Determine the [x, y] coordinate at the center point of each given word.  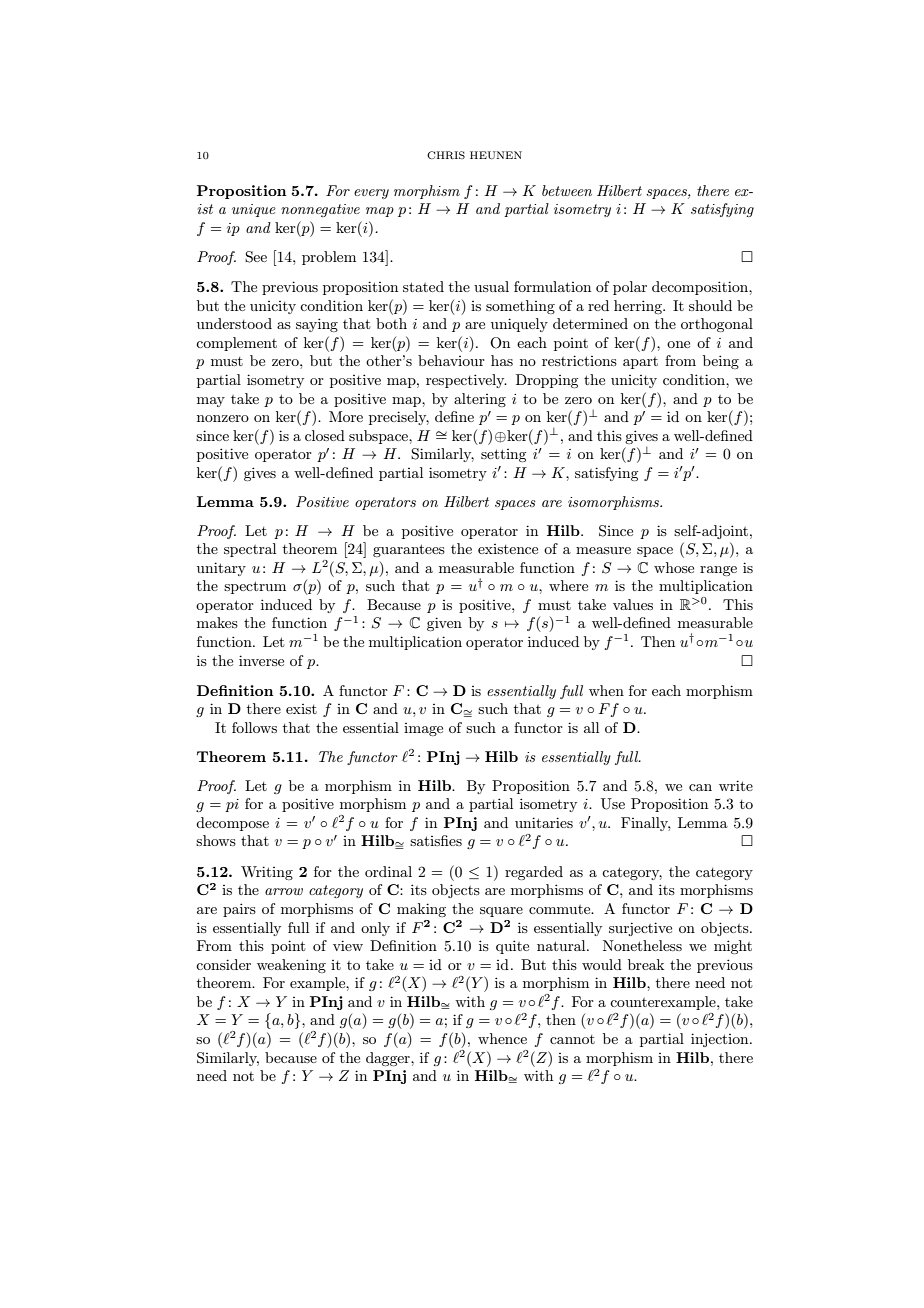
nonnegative [320, 210]
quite [512, 947]
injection [721, 1040]
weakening [291, 966]
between [567, 190]
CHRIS [446, 155]
